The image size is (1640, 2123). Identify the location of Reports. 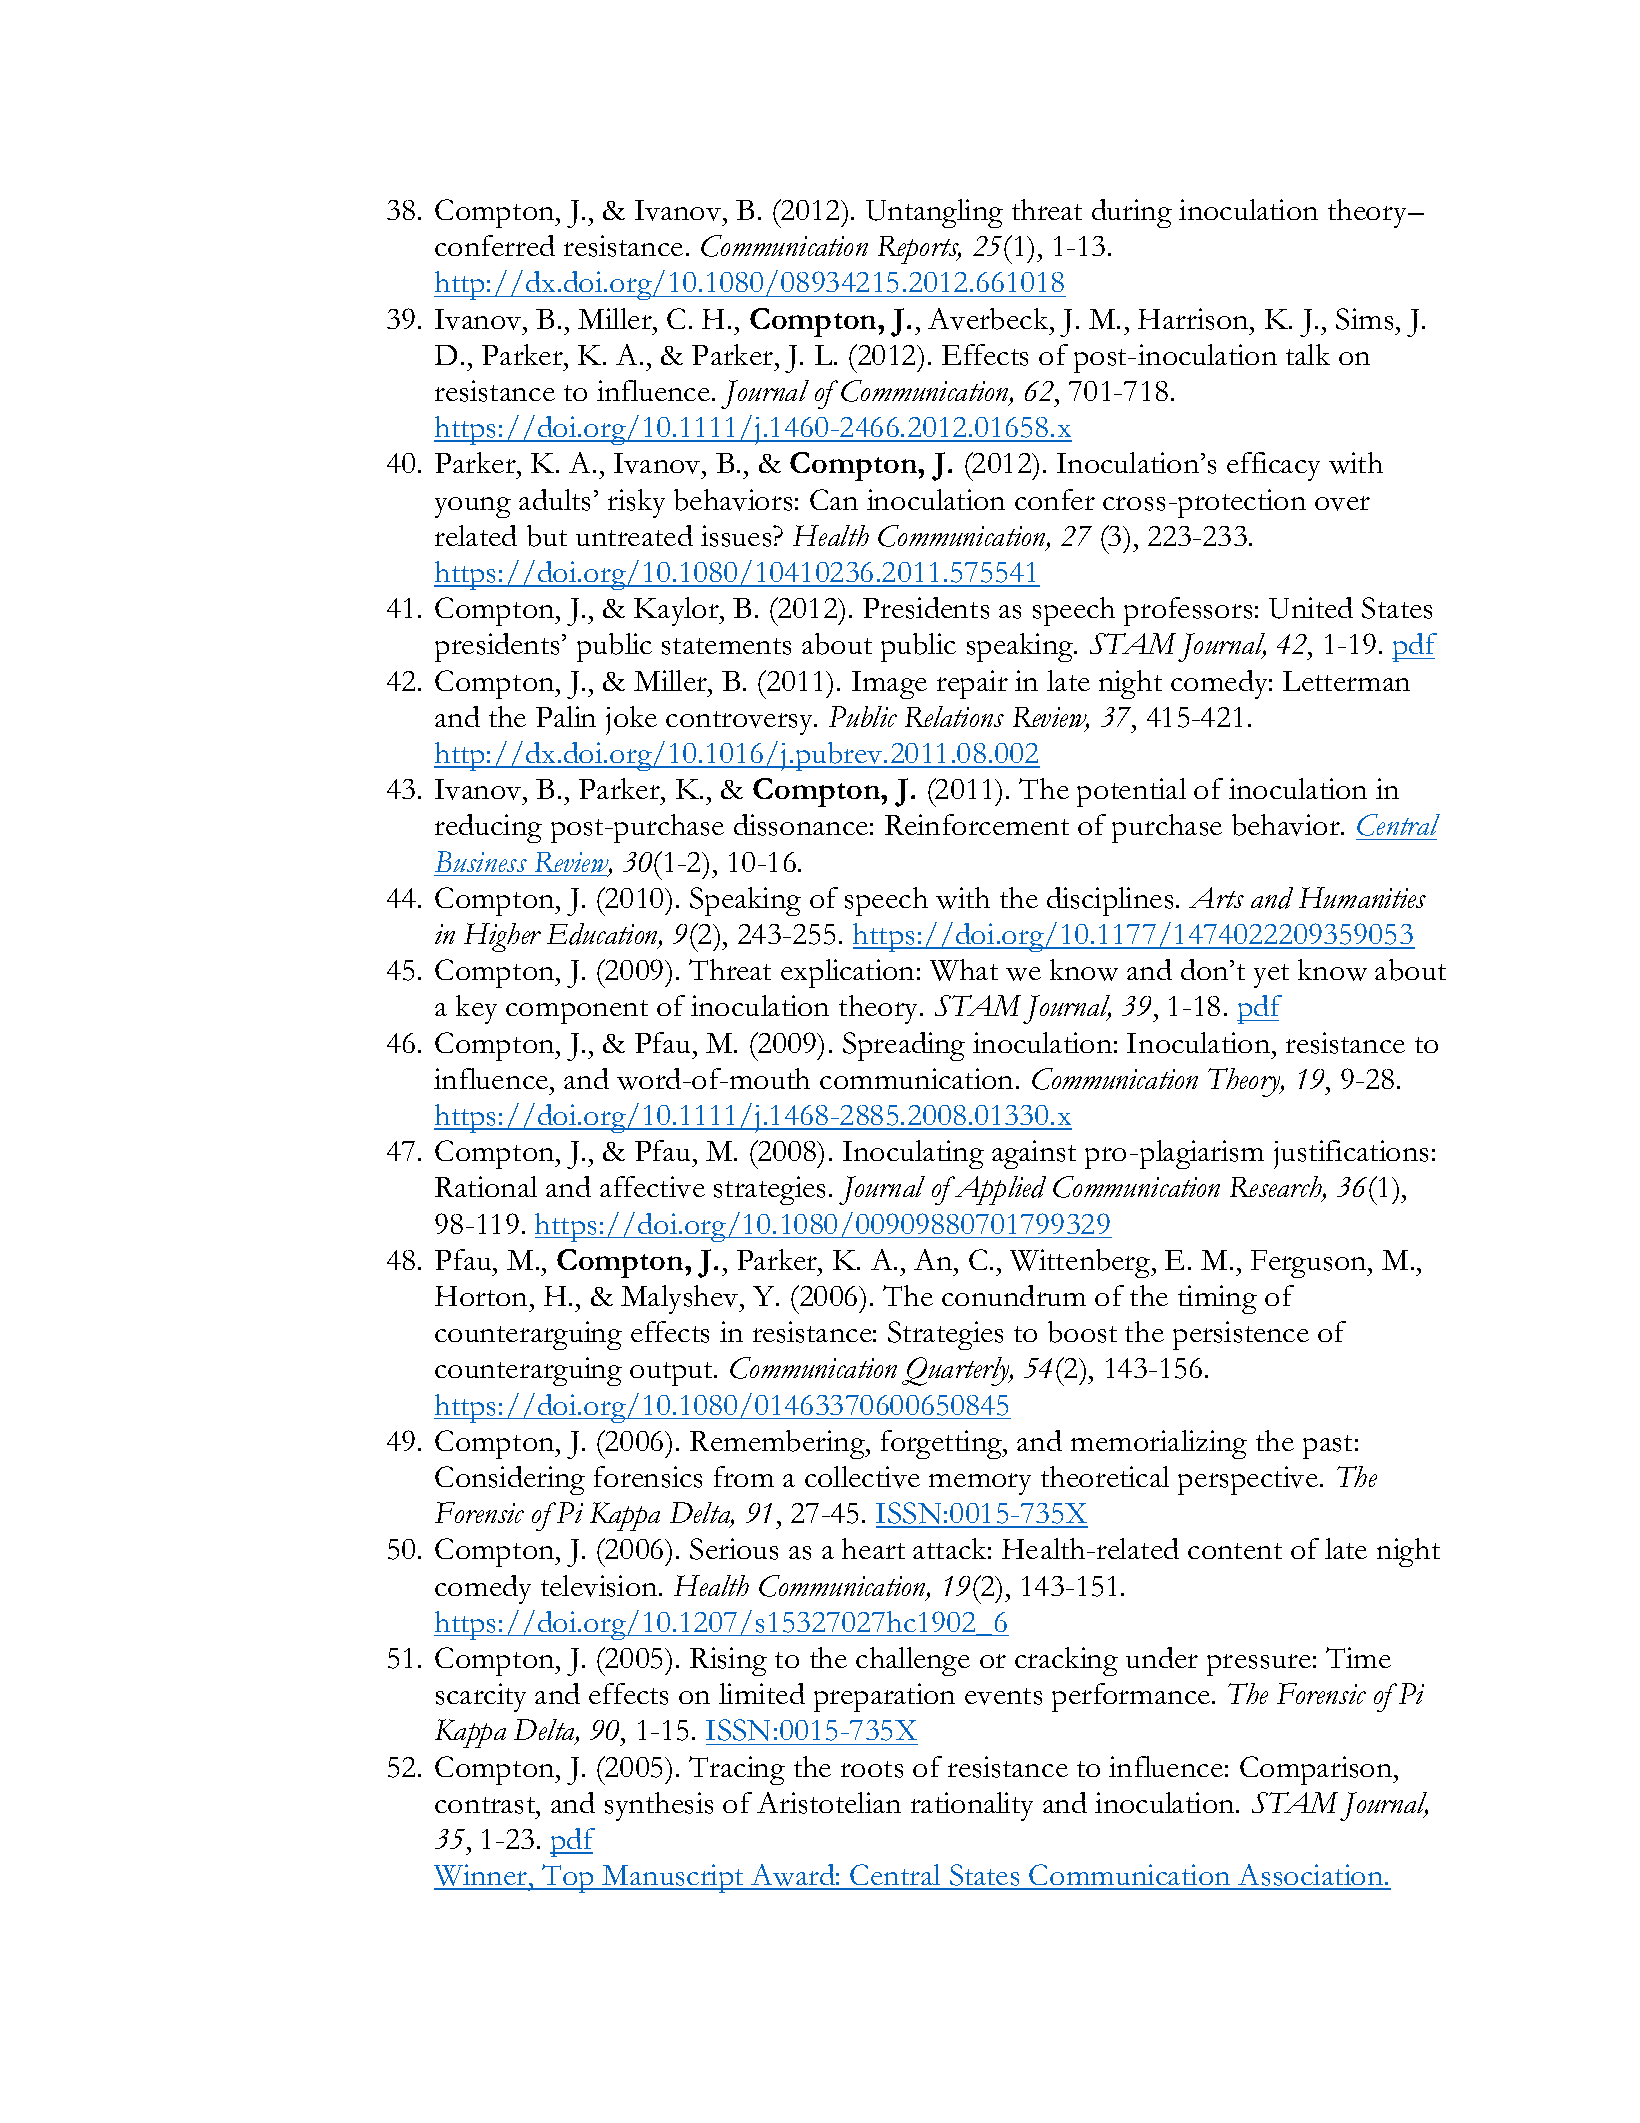
(919, 250).
